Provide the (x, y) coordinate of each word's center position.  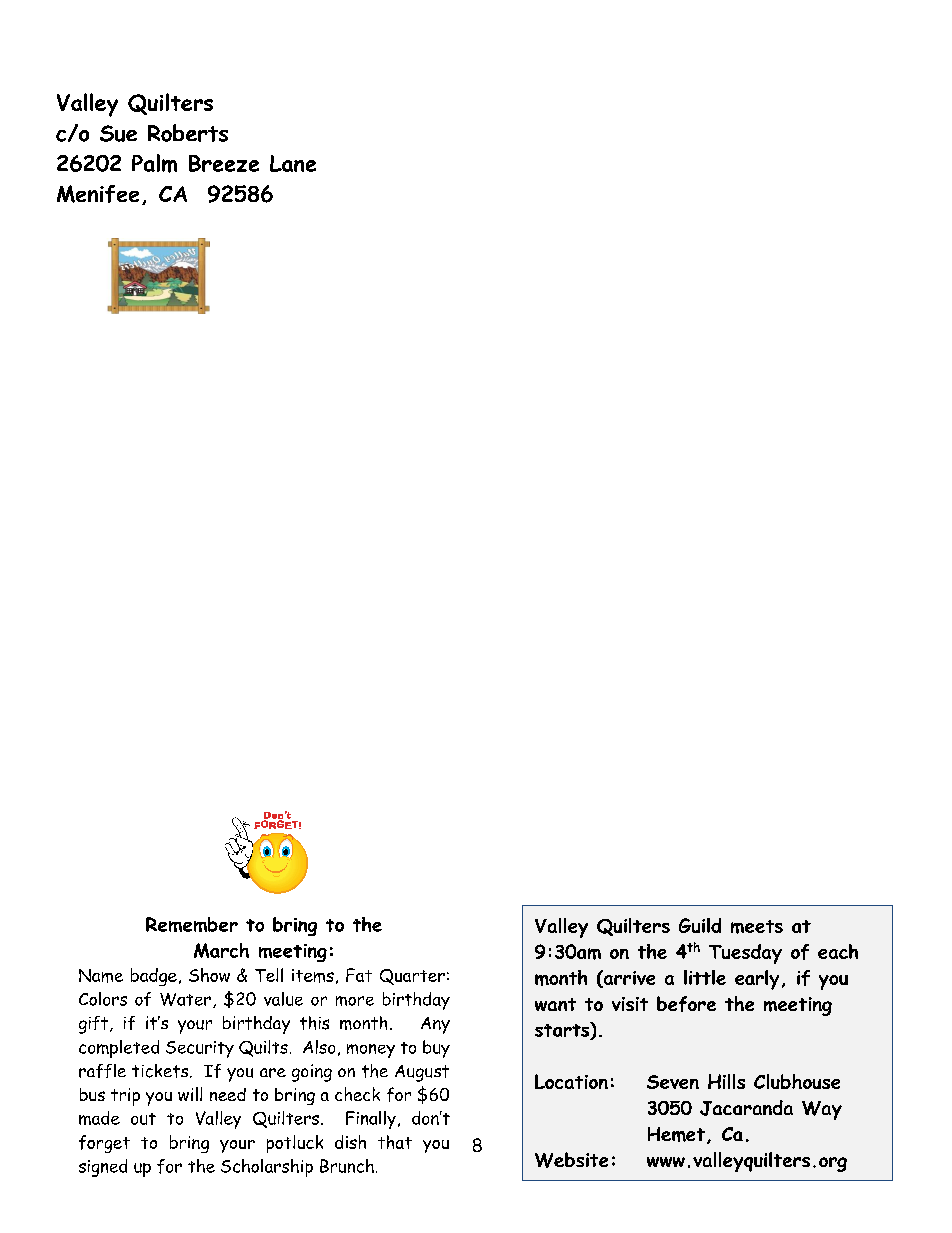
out (143, 1119)
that (395, 1142)
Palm (154, 163)
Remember (192, 924)
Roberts (188, 133)
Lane (293, 163)
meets (757, 927)
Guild (700, 925)
